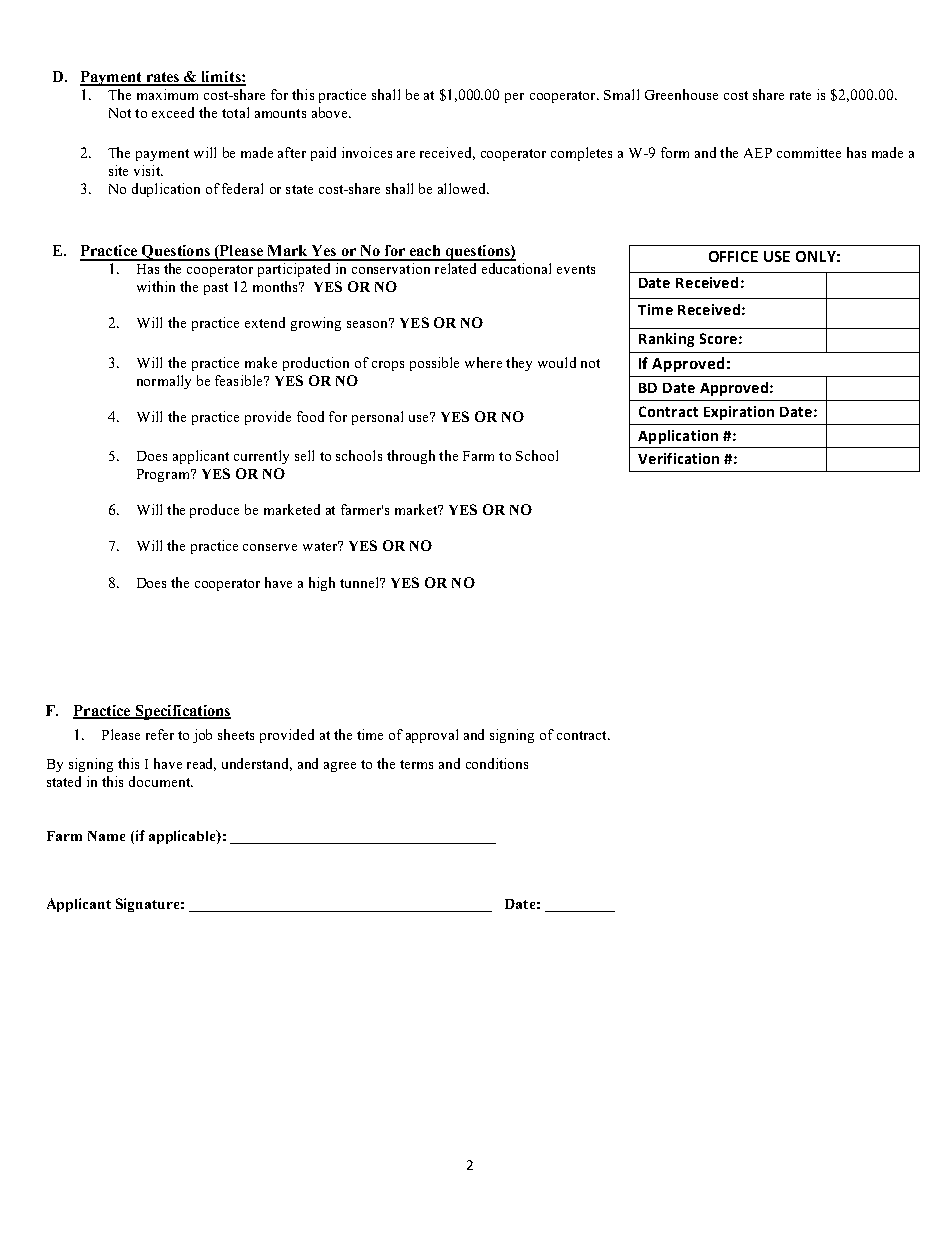  What do you see at coordinates (182, 712) in the document?
I see `Specifications` at bounding box center [182, 712].
